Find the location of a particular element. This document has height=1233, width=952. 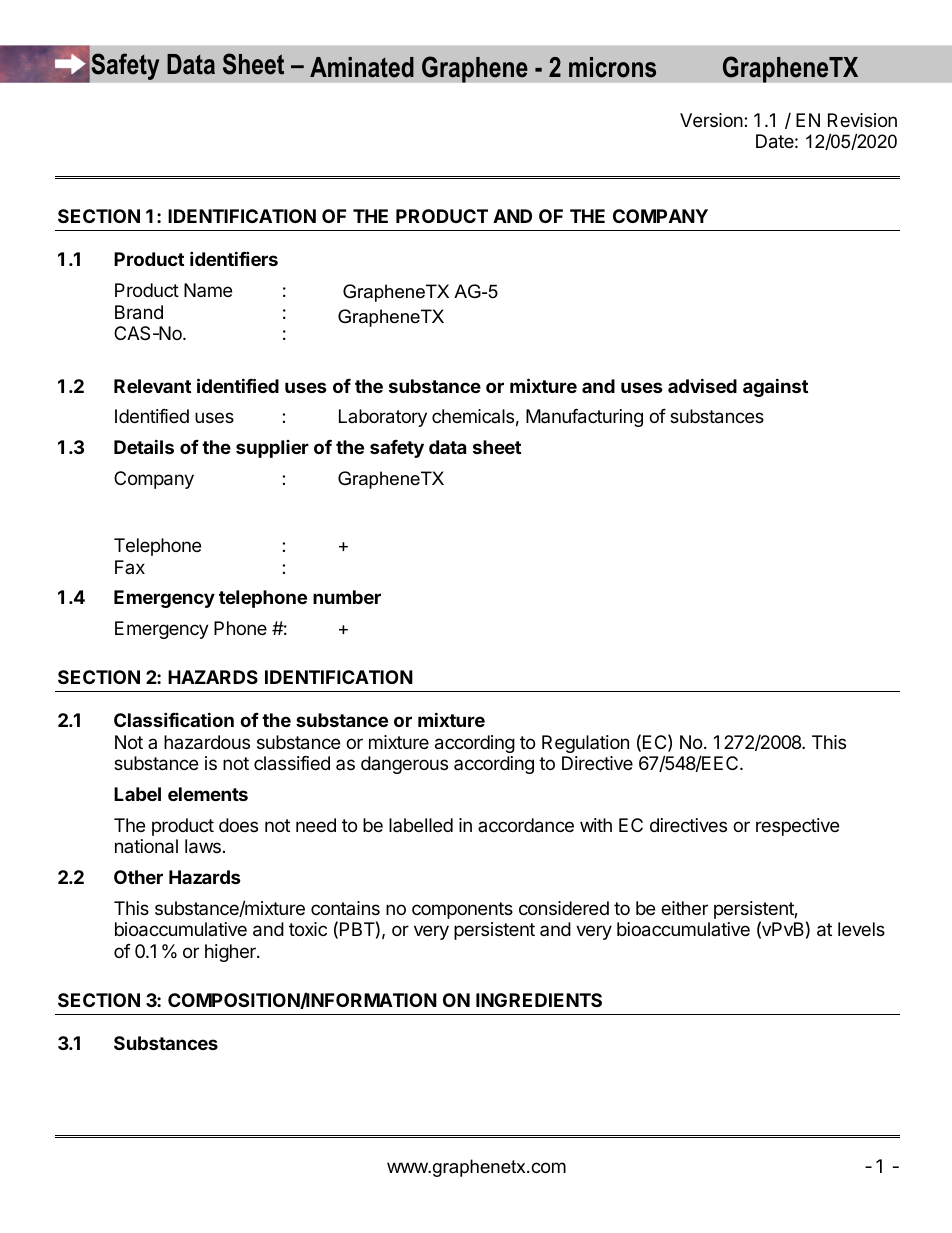

INGREDIENTS is located at coordinates (539, 1000).
